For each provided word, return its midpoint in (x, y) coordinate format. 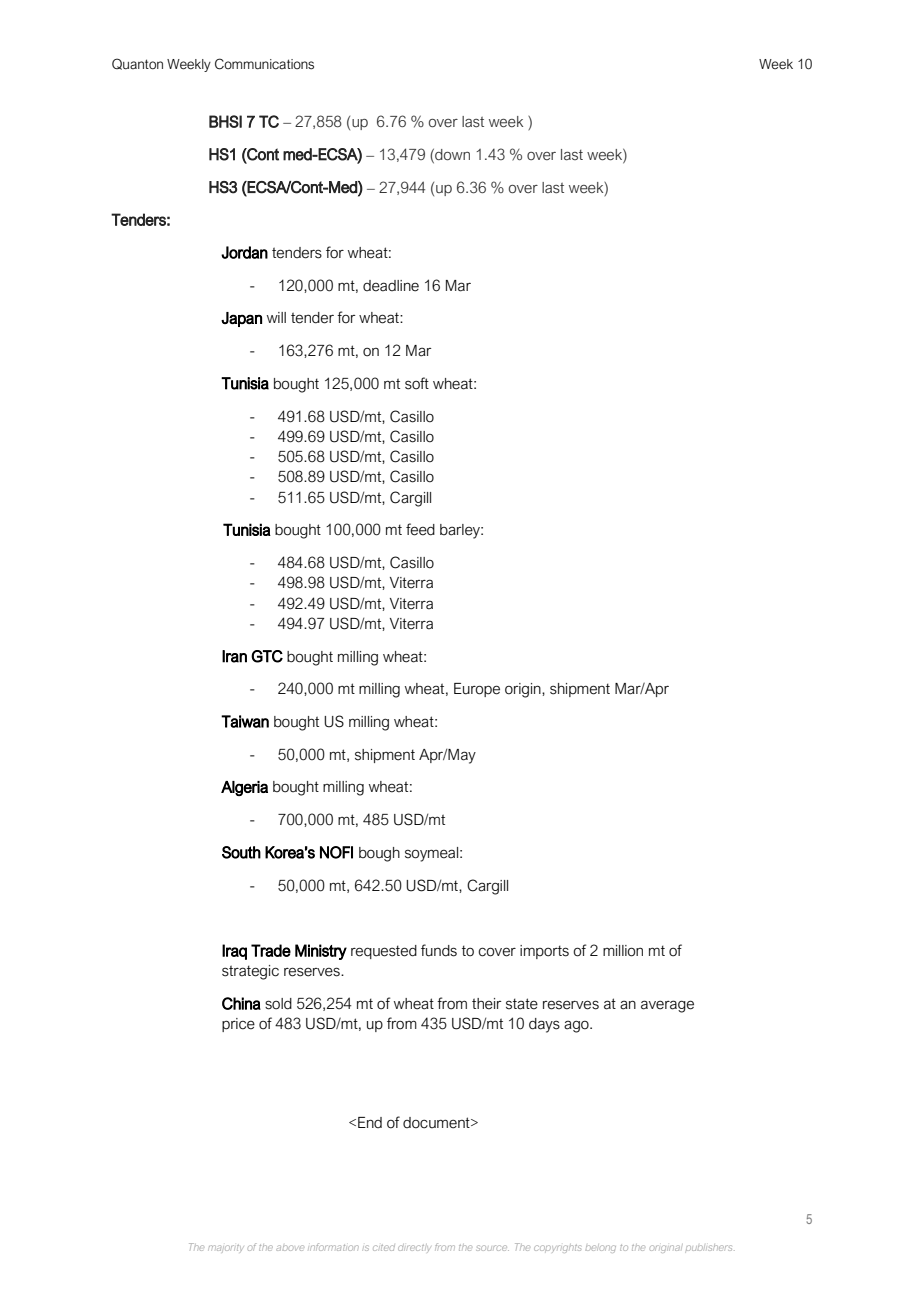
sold (278, 1004)
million (623, 951)
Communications (264, 64)
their (486, 1004)
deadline (391, 286)
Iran (234, 656)
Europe (477, 690)
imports (544, 952)
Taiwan (245, 721)
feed (420, 529)
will (276, 317)
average (667, 1006)
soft (417, 383)
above (289, 1248)
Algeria (244, 788)
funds (439, 950)
